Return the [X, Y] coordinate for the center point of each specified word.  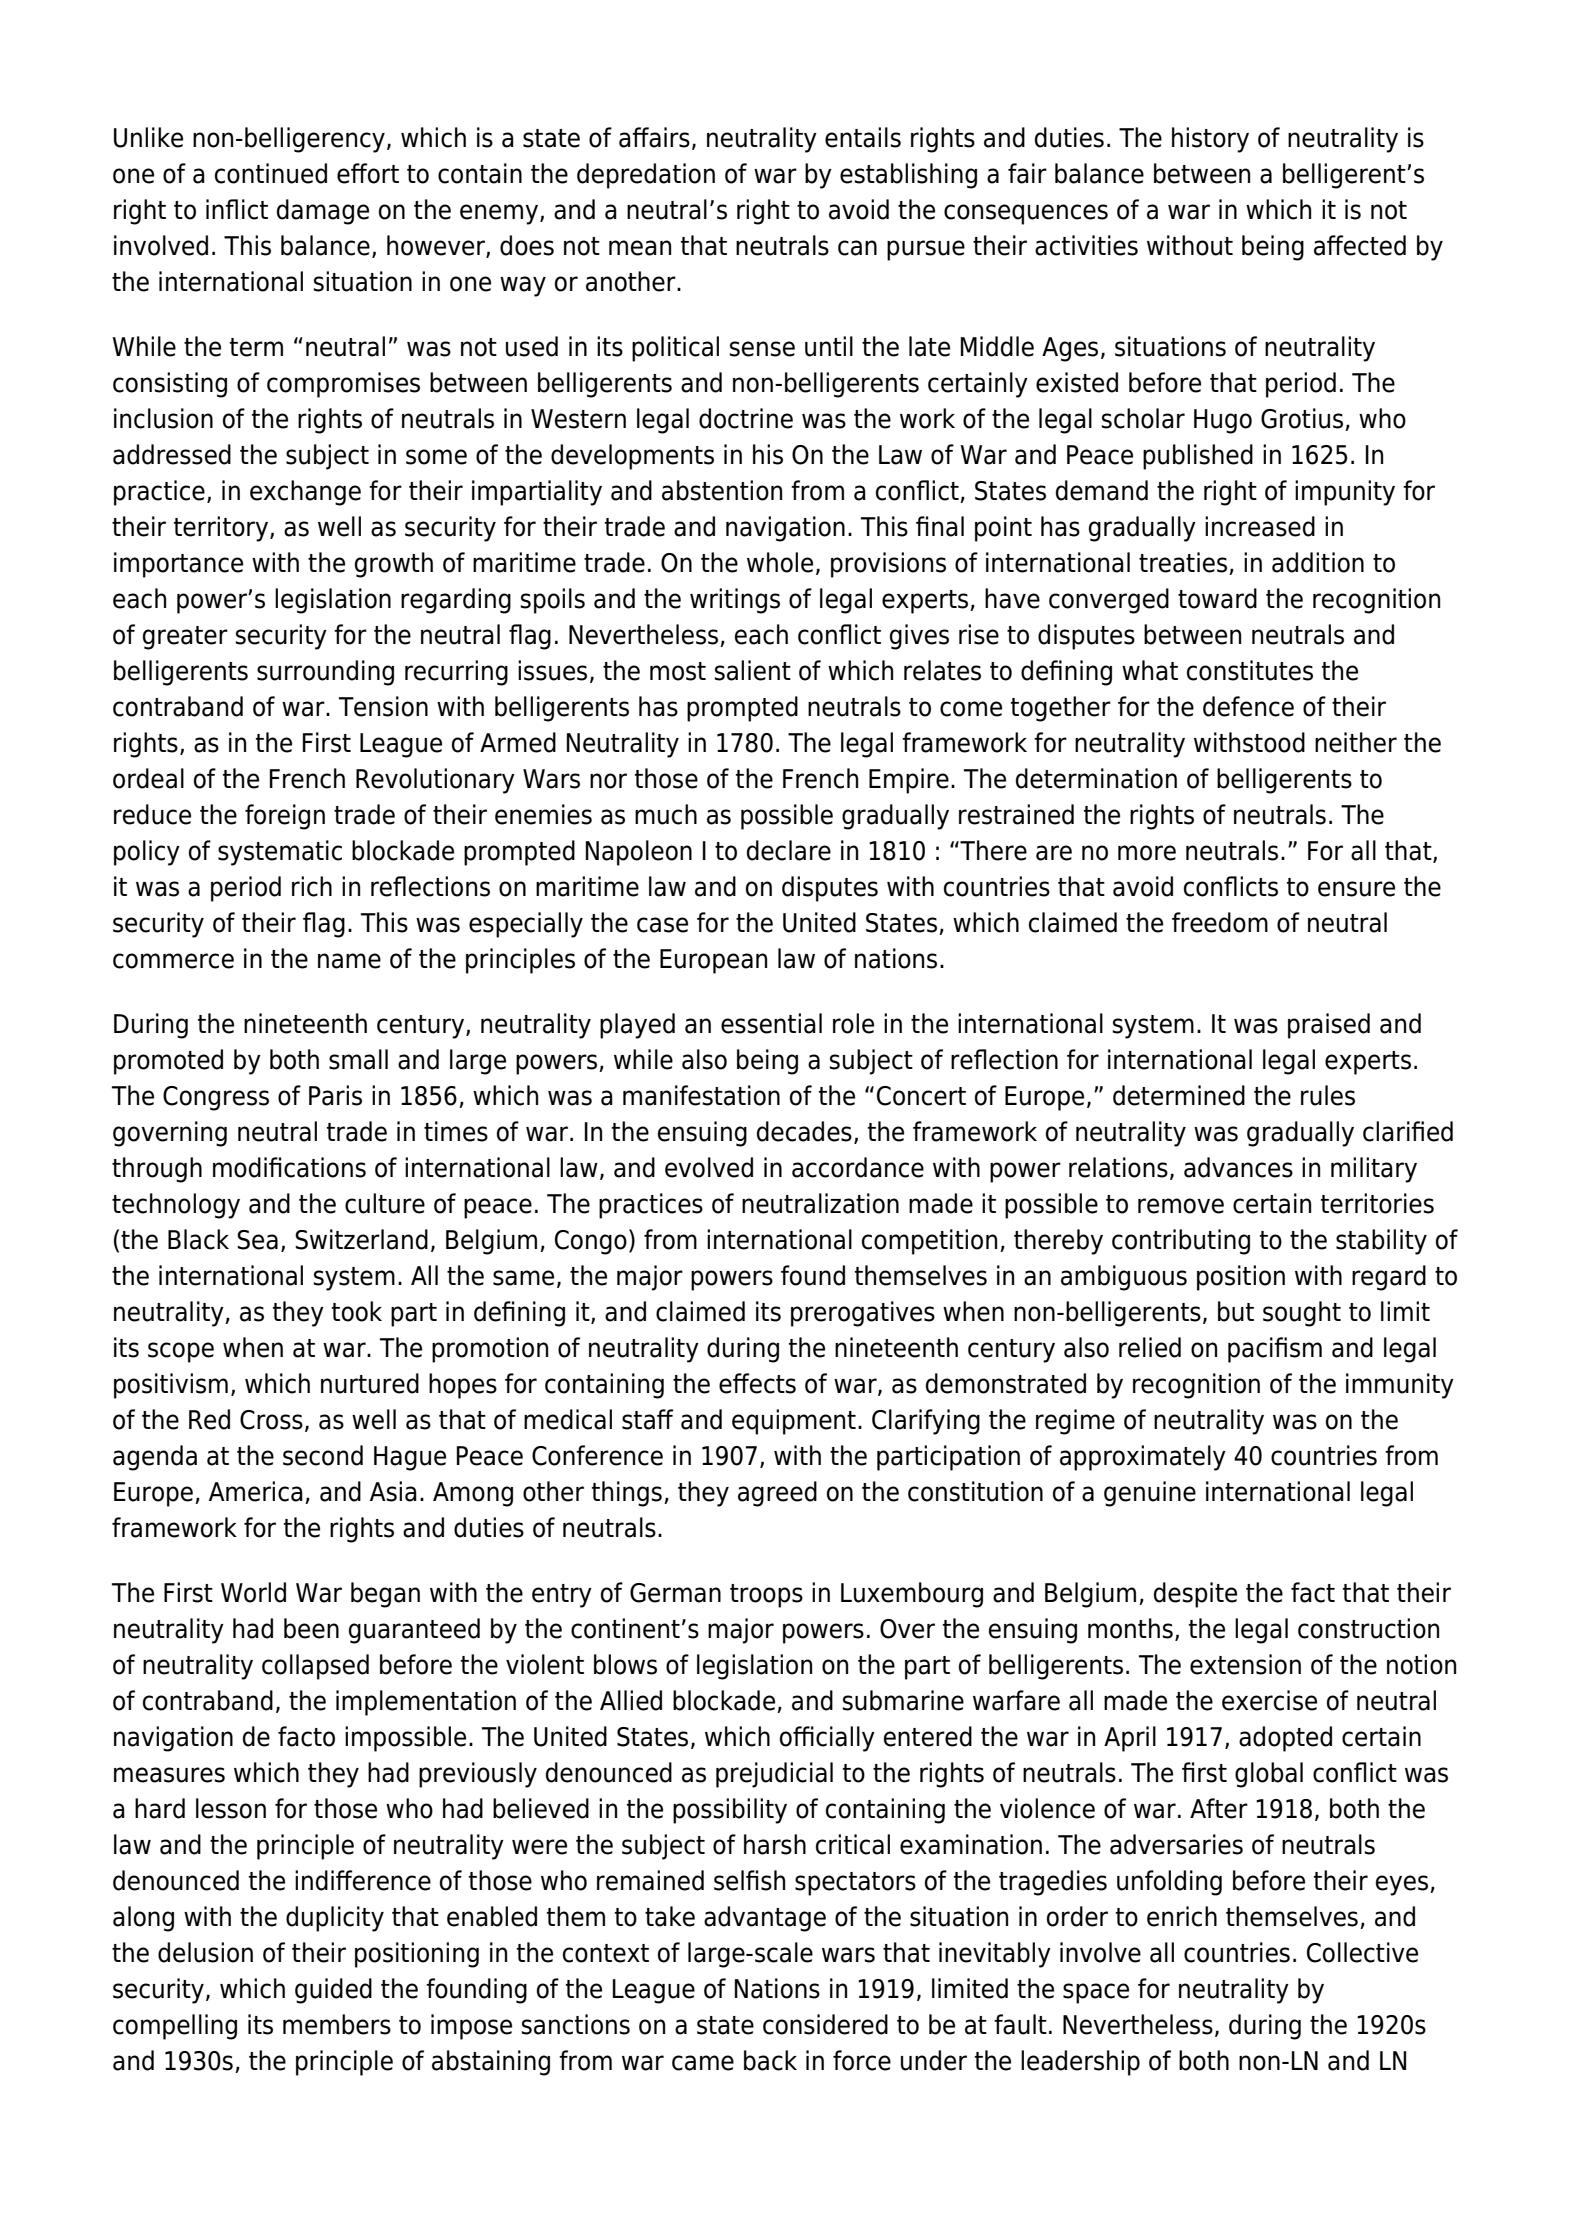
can [857, 248]
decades [804, 1131]
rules [1328, 1095]
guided [333, 1991]
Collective [1362, 1952]
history [1210, 140]
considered [825, 2024]
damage [323, 212]
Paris [335, 1095]
